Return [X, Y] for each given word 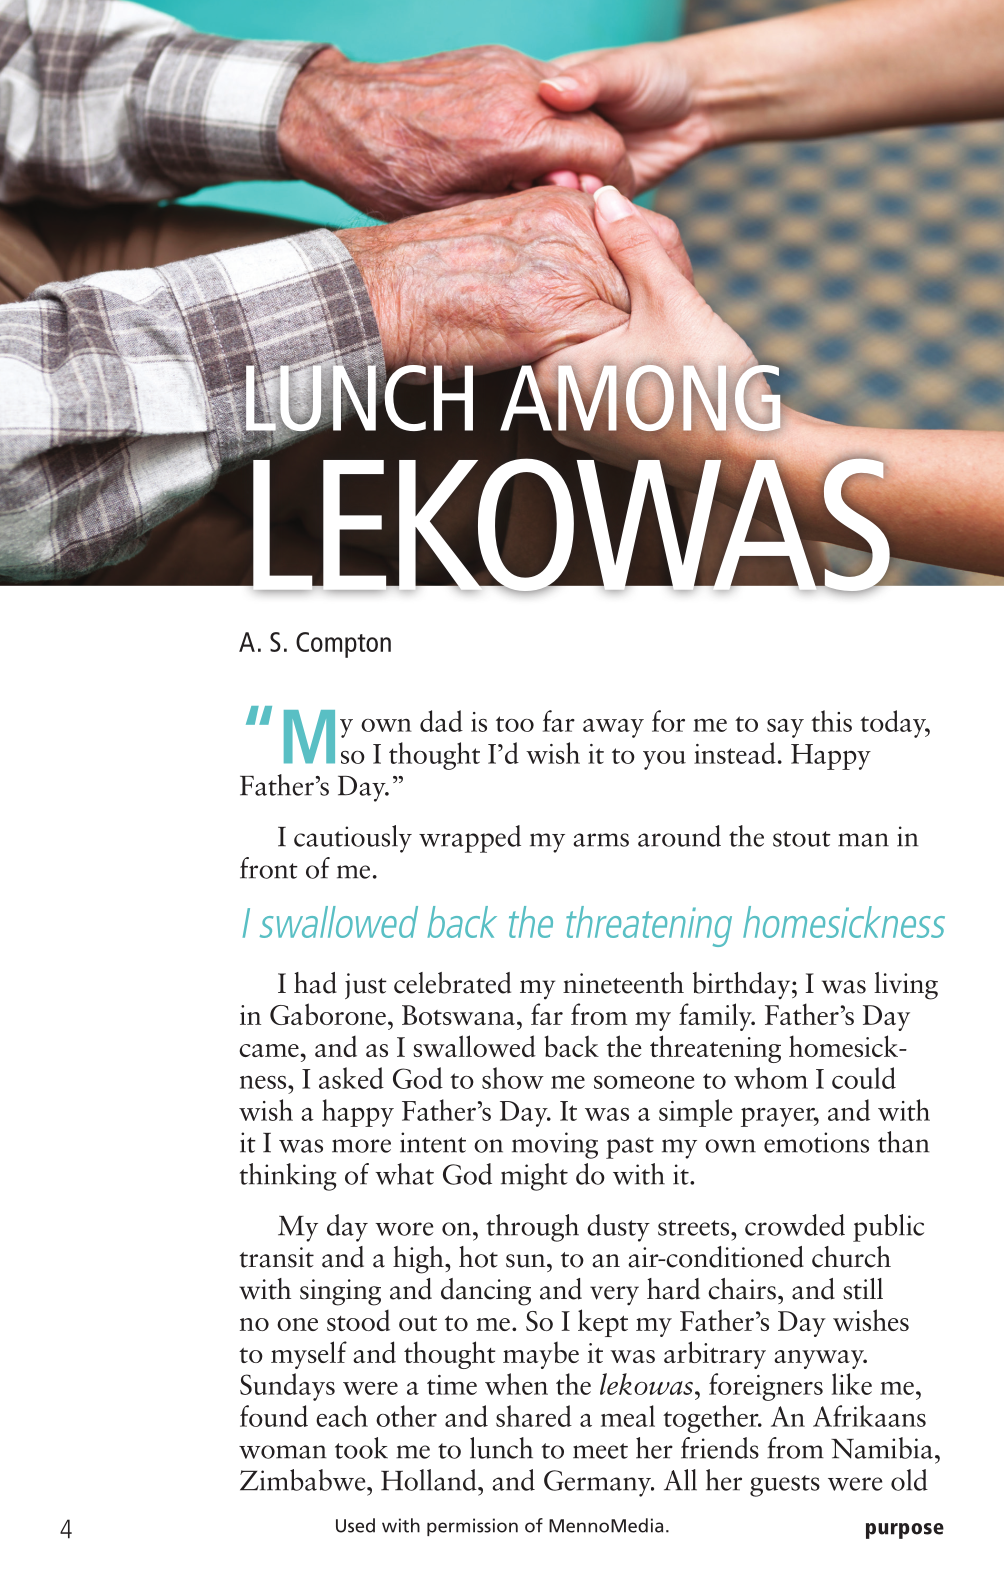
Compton [343, 645]
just [366, 986]
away [613, 728]
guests [785, 1486]
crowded [795, 1225]
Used [355, 1525]
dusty [618, 1228]
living [906, 986]
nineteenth [623, 983]
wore [404, 1229]
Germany [599, 1483]
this [831, 721]
